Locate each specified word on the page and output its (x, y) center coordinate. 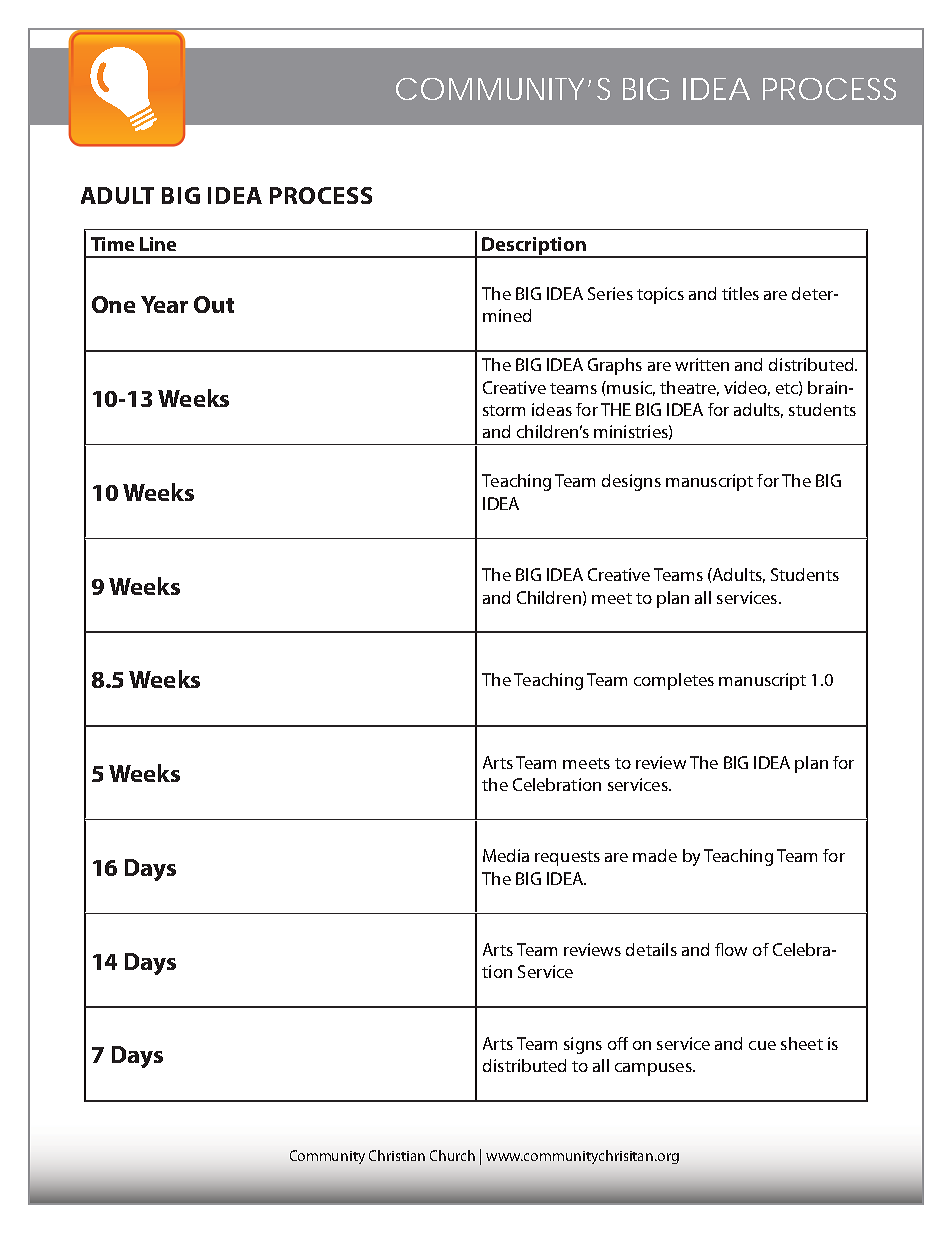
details (651, 949)
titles (740, 293)
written (702, 364)
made (655, 855)
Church (452, 1155)
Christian (397, 1155)
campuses (654, 1069)
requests (567, 858)
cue (762, 1045)
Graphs (615, 366)
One (113, 304)
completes (674, 681)
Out (214, 304)
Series (610, 293)
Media (506, 855)
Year (164, 304)
